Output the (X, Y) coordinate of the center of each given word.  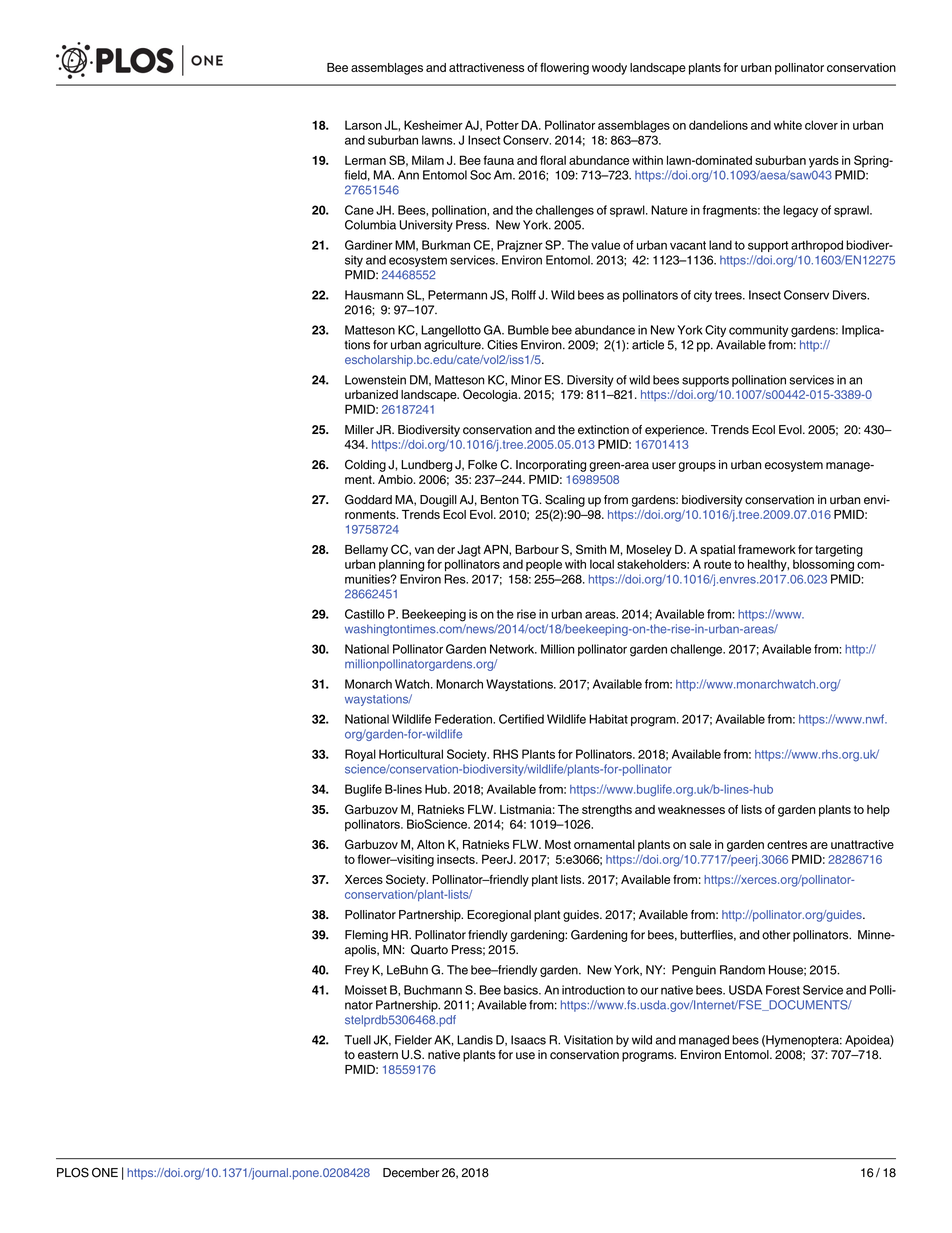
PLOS (73, 1172)
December (411, 1173)
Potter (502, 125)
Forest (783, 990)
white (788, 125)
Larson (363, 125)
